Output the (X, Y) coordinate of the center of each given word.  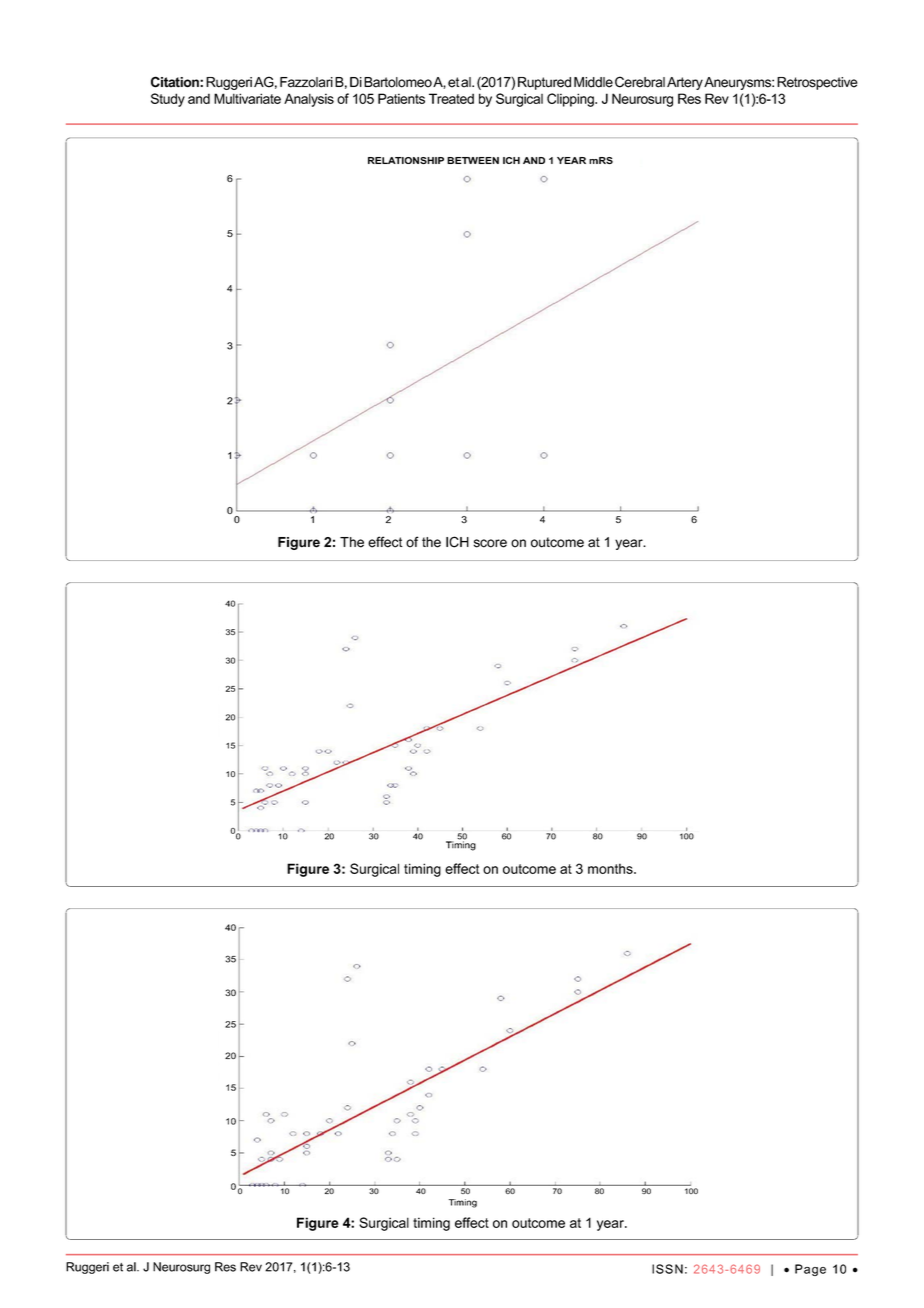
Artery (685, 83)
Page (810, 1270)
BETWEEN (473, 160)
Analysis (309, 100)
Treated (451, 98)
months (611, 868)
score (490, 543)
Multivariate (247, 98)
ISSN (667, 1269)
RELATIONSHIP (406, 160)
